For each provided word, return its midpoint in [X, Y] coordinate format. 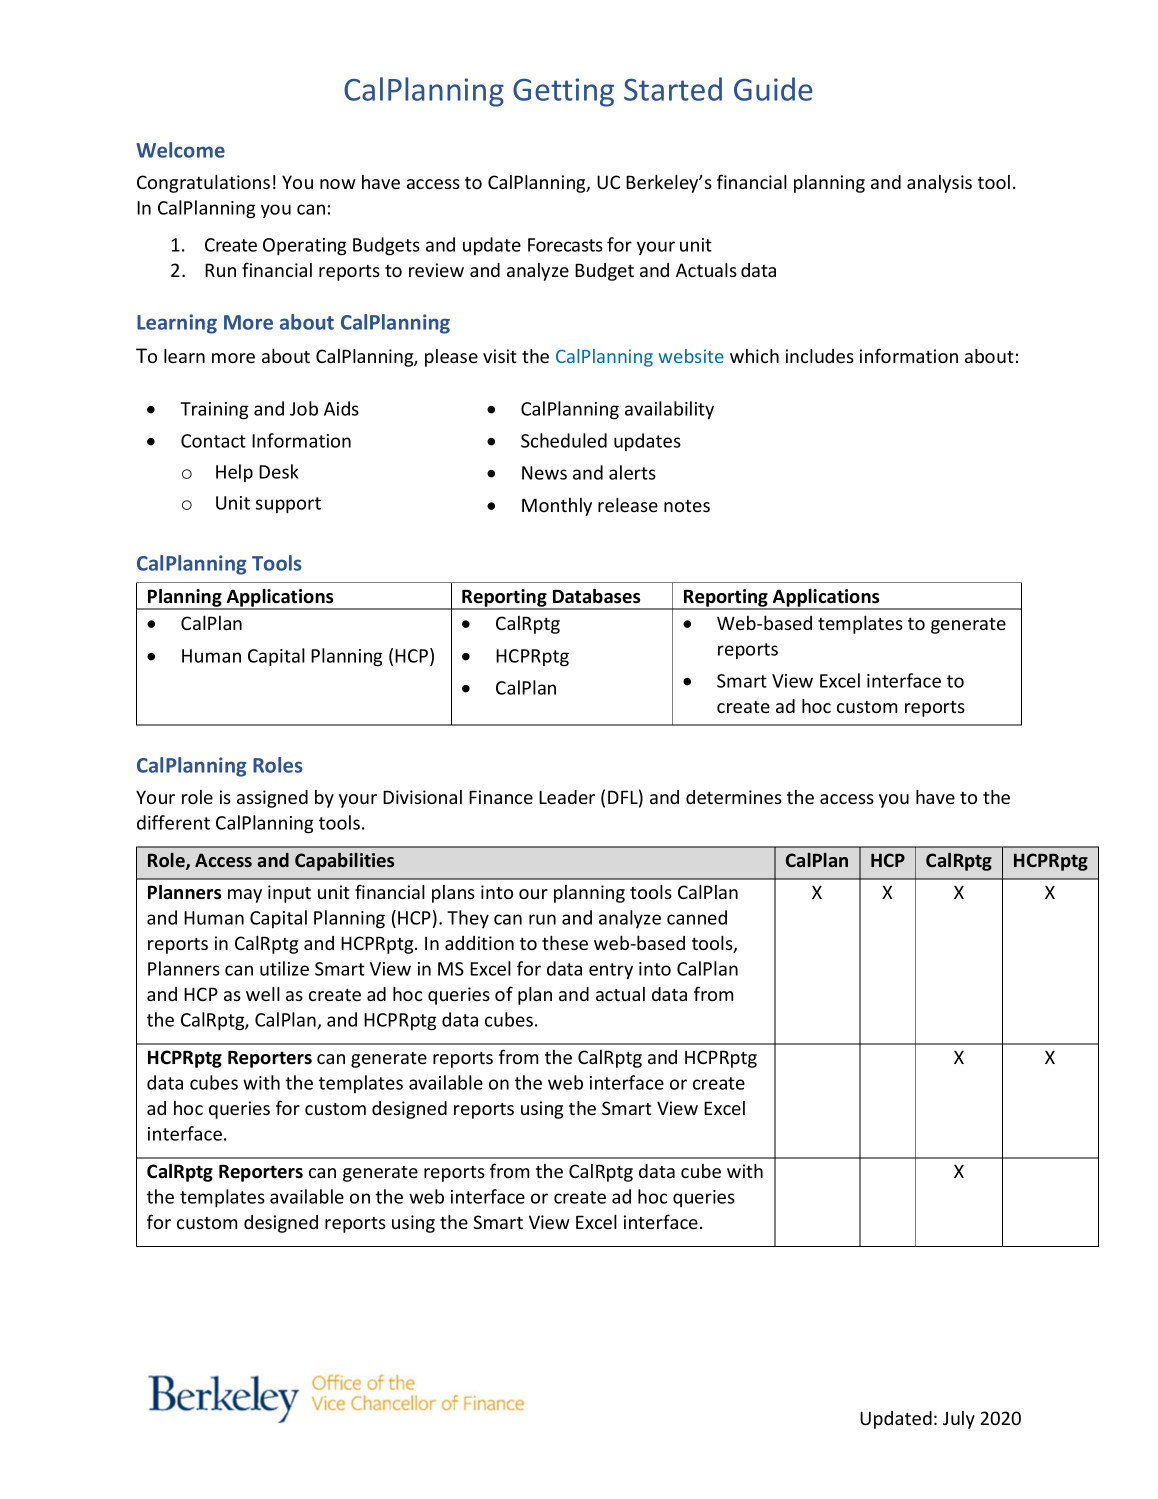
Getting [563, 92]
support [288, 505]
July [959, 1420]
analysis [939, 184]
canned [697, 917]
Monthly [557, 507]
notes [687, 506]
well [263, 993]
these [565, 942]
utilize [284, 968]
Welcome [180, 150]
